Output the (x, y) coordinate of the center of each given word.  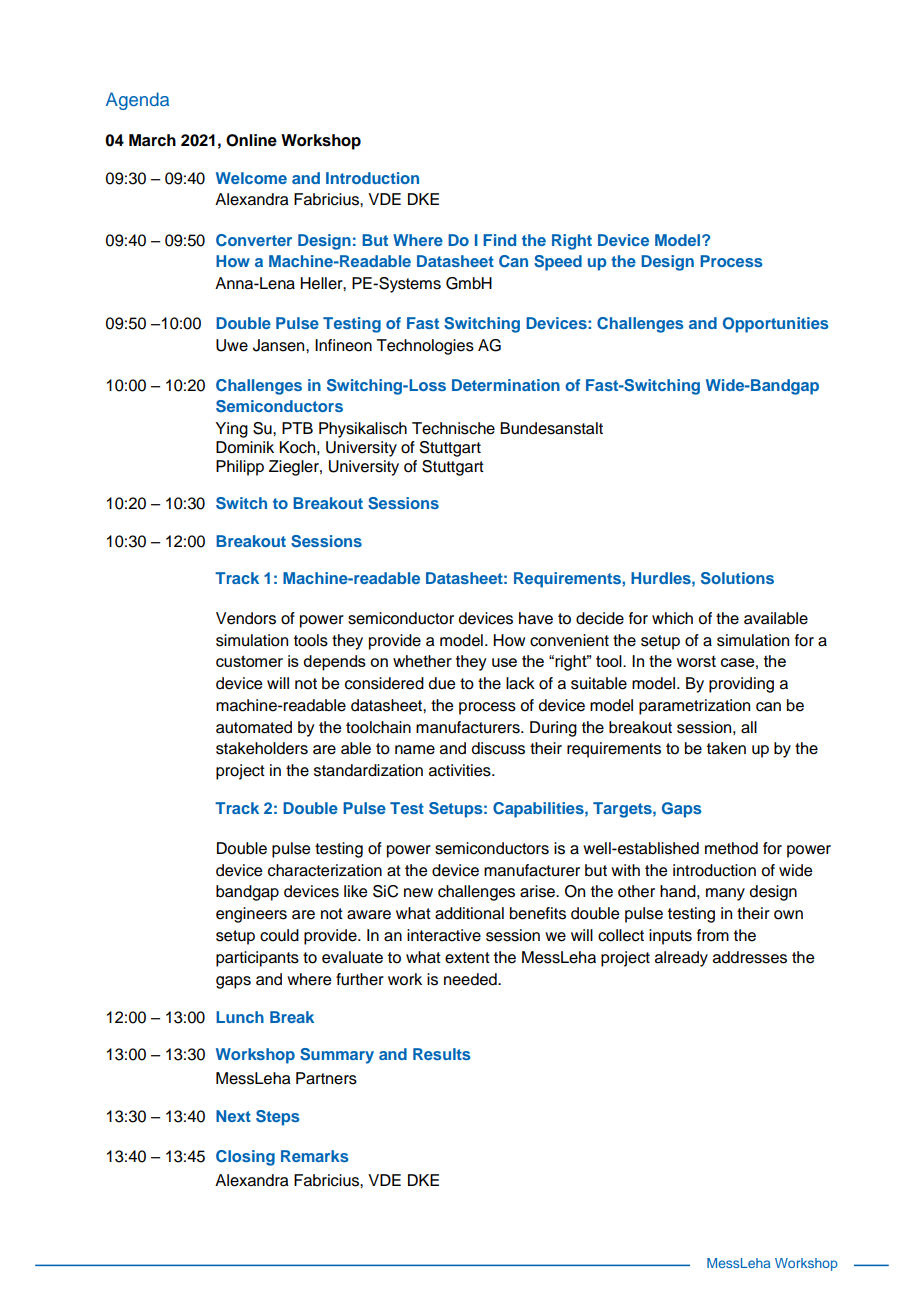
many (725, 894)
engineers (251, 915)
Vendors (246, 618)
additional (469, 913)
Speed (558, 263)
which (672, 618)
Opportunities (776, 325)
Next (233, 1116)
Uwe (232, 345)
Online (251, 140)
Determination (506, 385)
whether (422, 661)
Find (499, 240)
